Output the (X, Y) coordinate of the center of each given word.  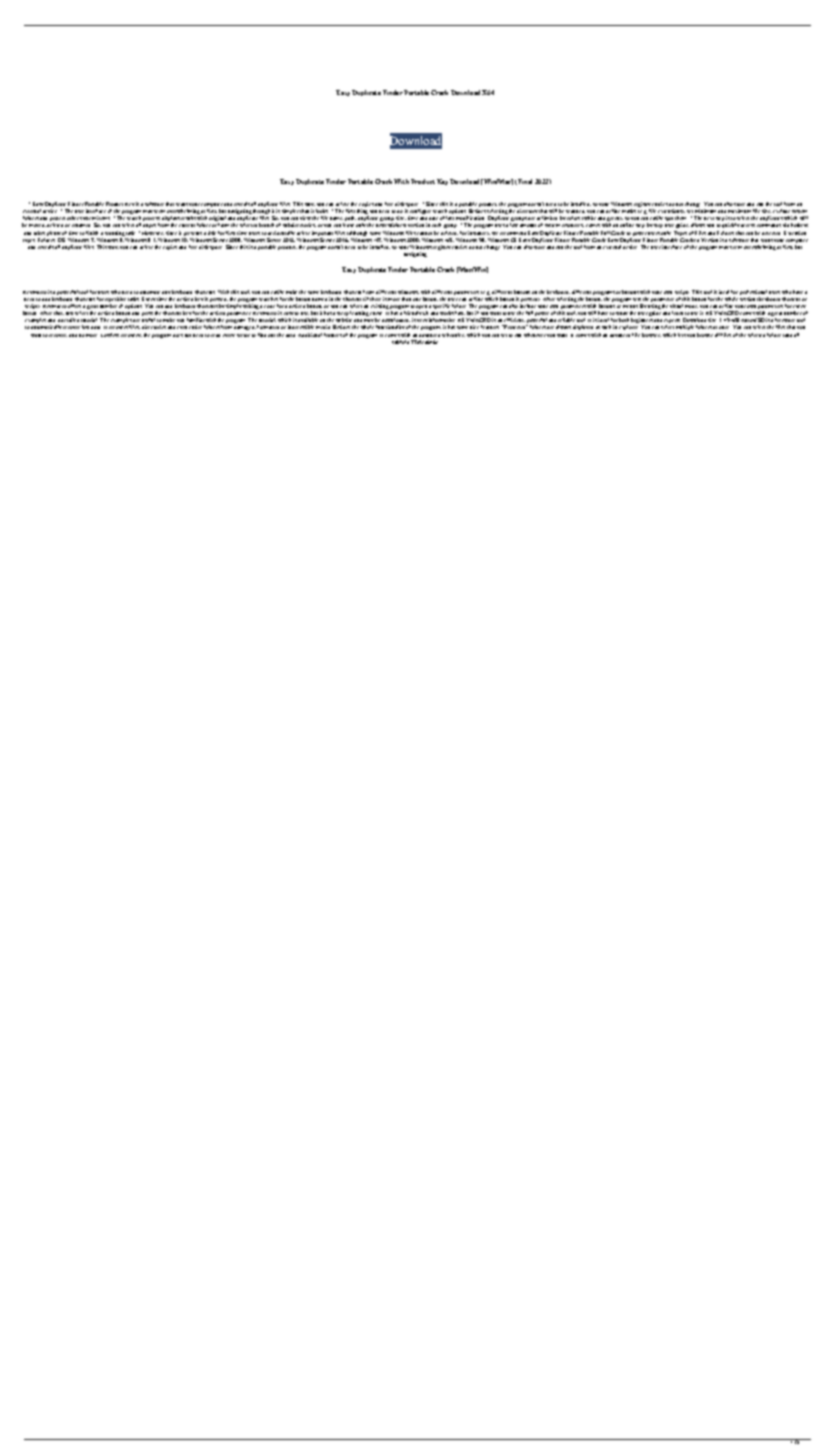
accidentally (281, 235)
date (433, 218)
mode (691, 306)
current (187, 225)
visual (676, 306)
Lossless (110, 335)
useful (148, 320)
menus (630, 306)
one (417, 299)
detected (771, 233)
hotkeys (799, 227)
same (313, 292)
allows (698, 225)
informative (442, 320)
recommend (513, 233)
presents (193, 235)
